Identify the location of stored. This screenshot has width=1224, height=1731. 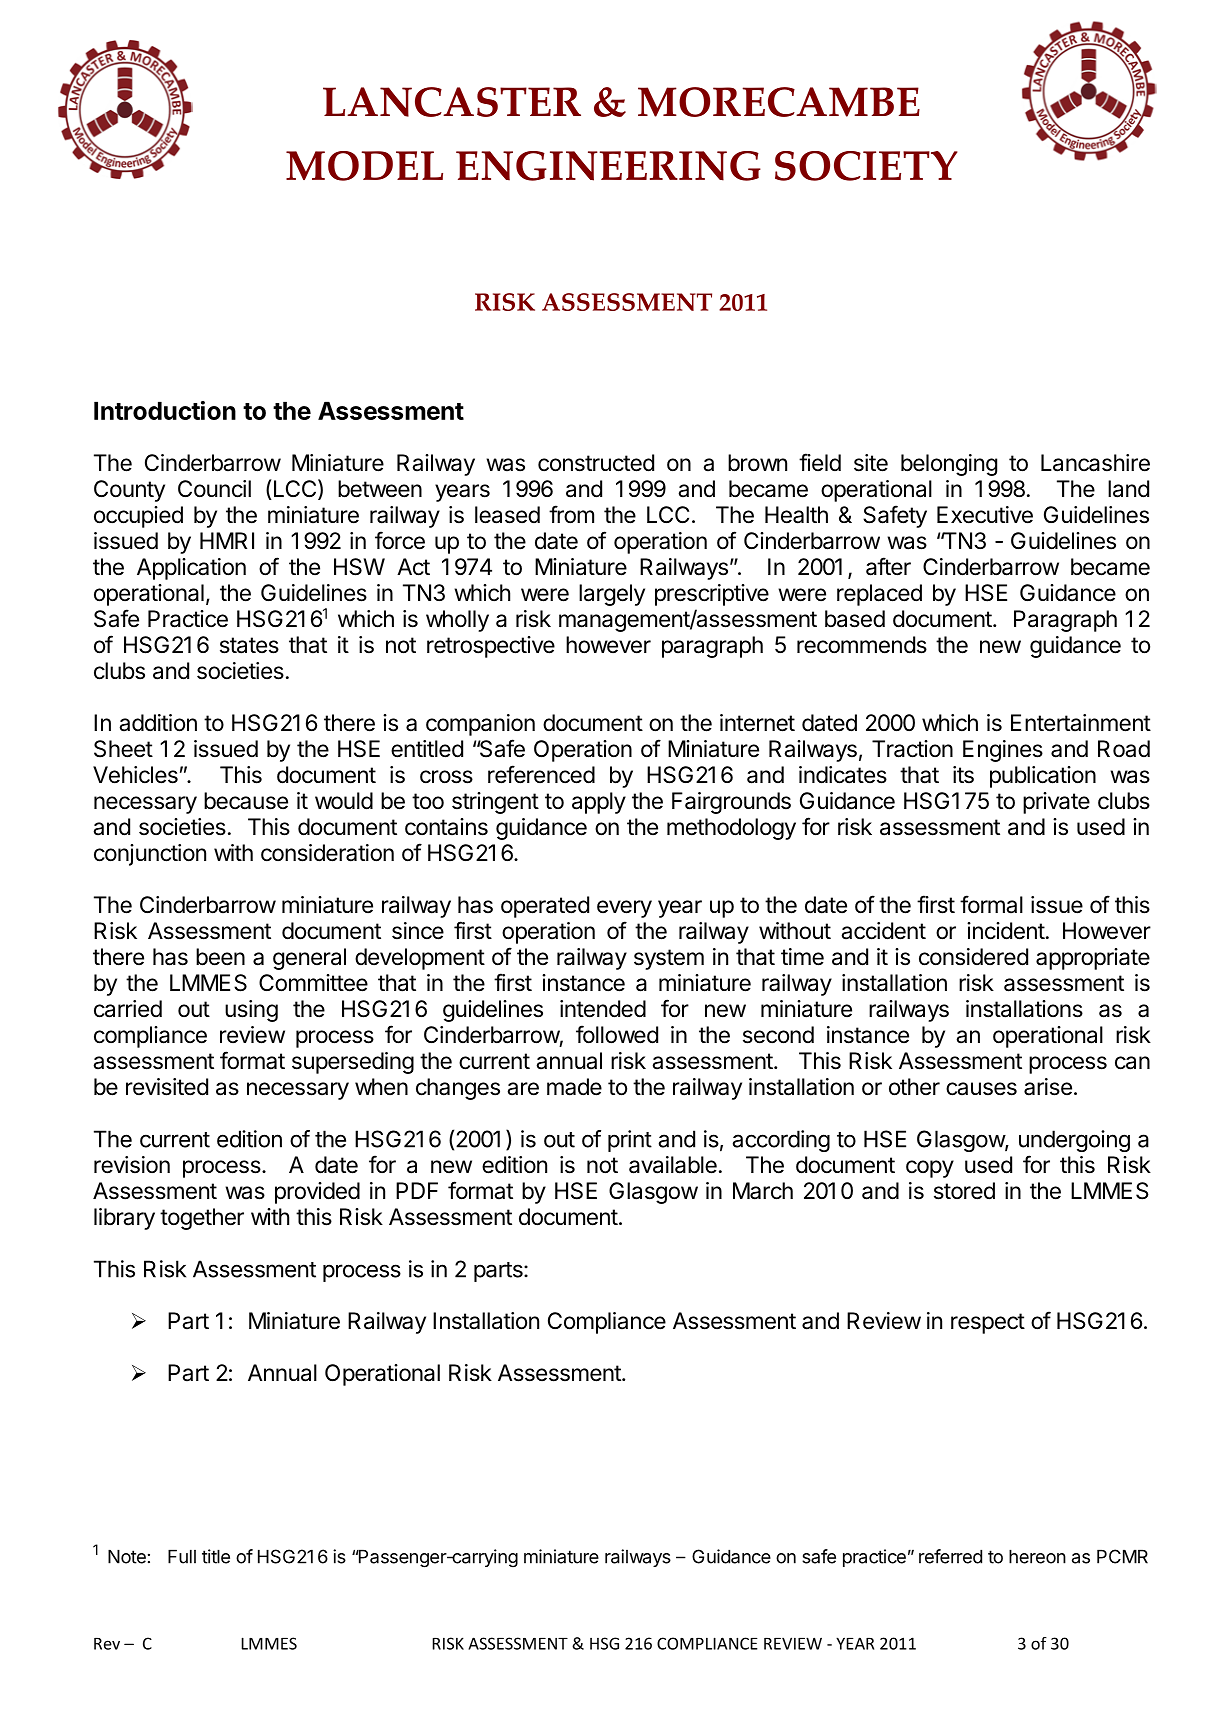
(964, 1191).
